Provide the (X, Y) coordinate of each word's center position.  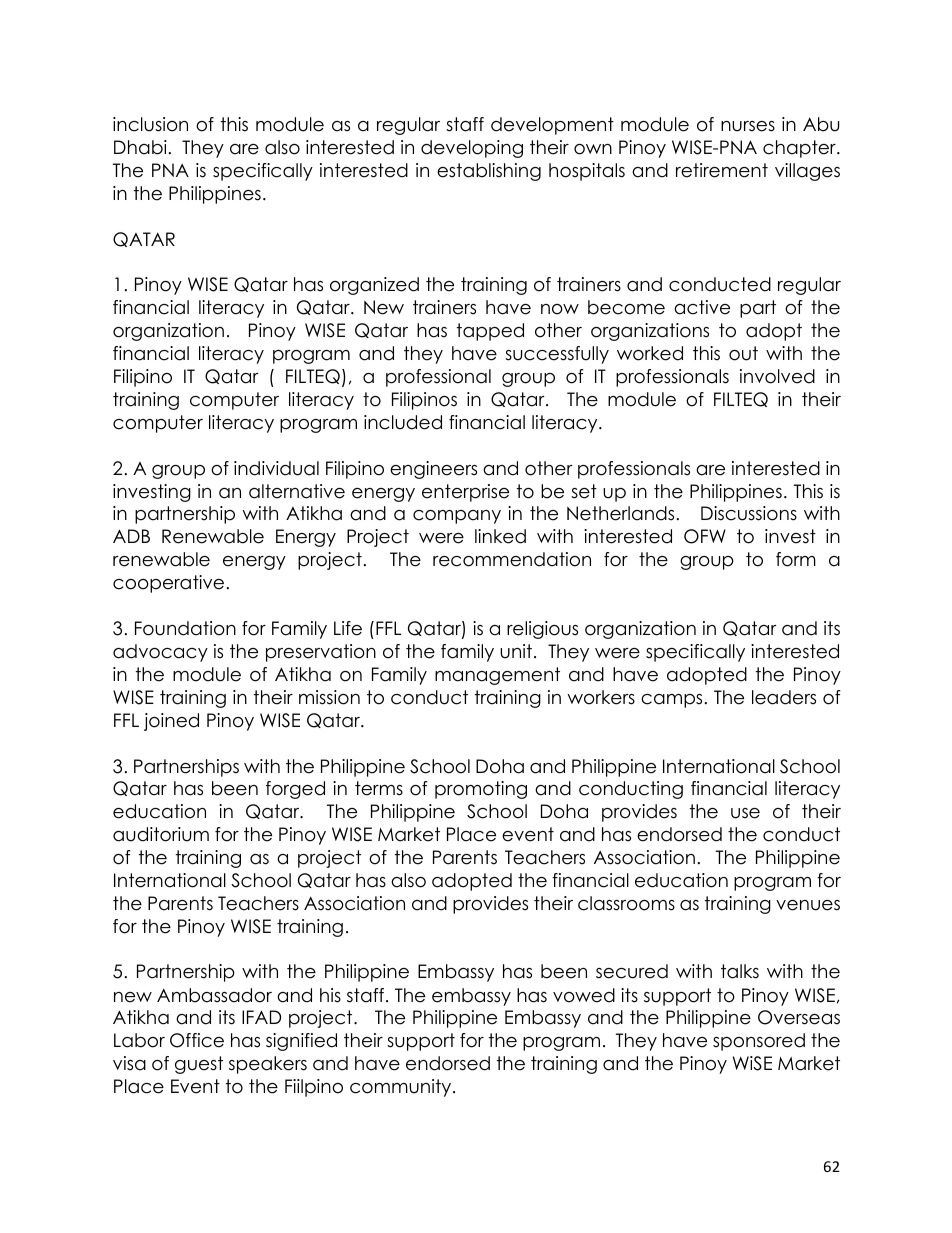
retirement (722, 170)
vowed (584, 995)
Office (197, 1040)
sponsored (759, 1042)
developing (472, 149)
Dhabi (140, 147)
